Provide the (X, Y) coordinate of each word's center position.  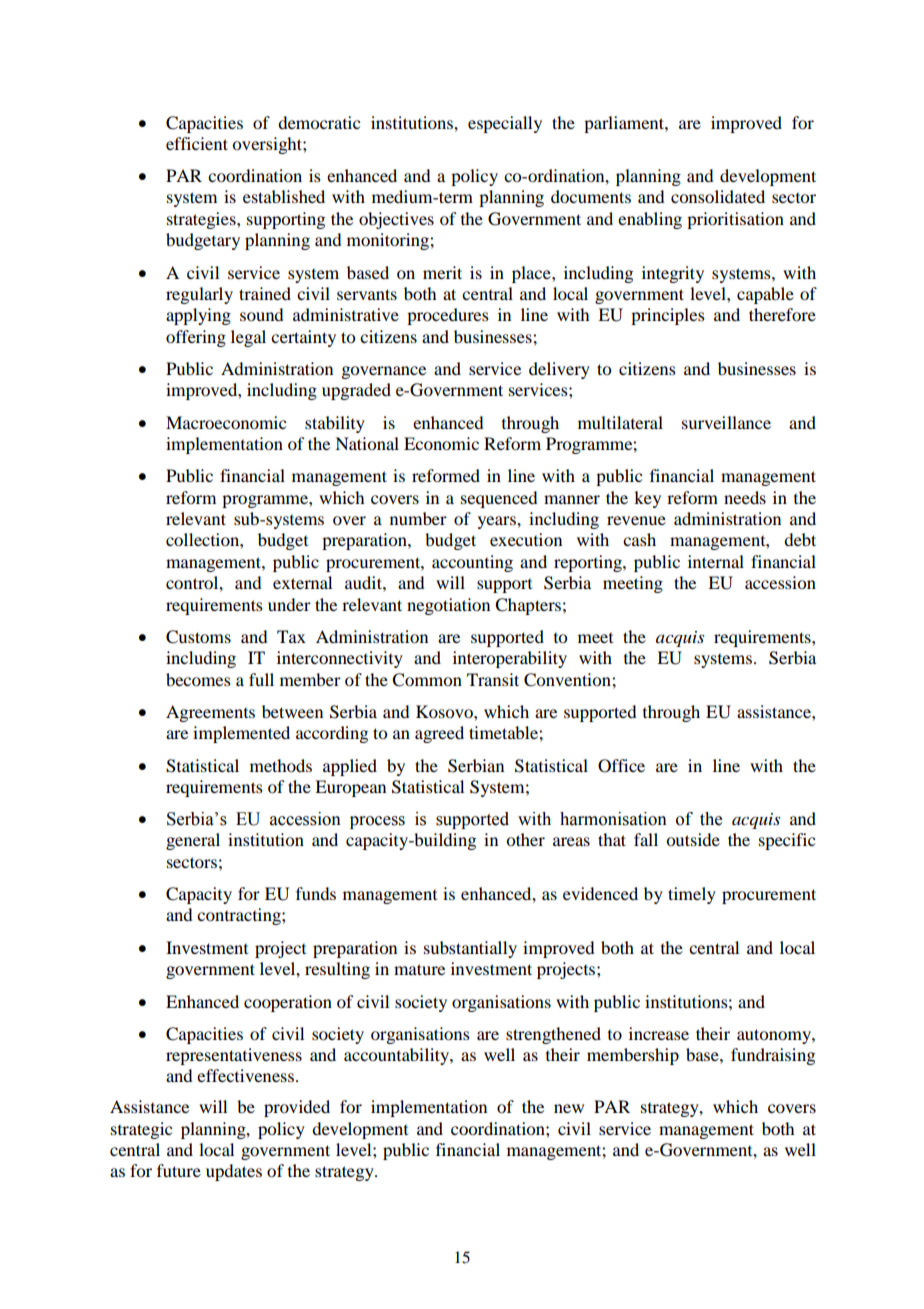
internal (716, 561)
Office (621, 766)
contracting (240, 916)
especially (505, 124)
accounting (472, 563)
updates (234, 1172)
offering (196, 338)
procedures (448, 316)
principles (668, 316)
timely (692, 895)
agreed (439, 734)
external (302, 582)
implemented (241, 734)
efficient (197, 143)
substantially (470, 949)
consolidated (718, 196)
